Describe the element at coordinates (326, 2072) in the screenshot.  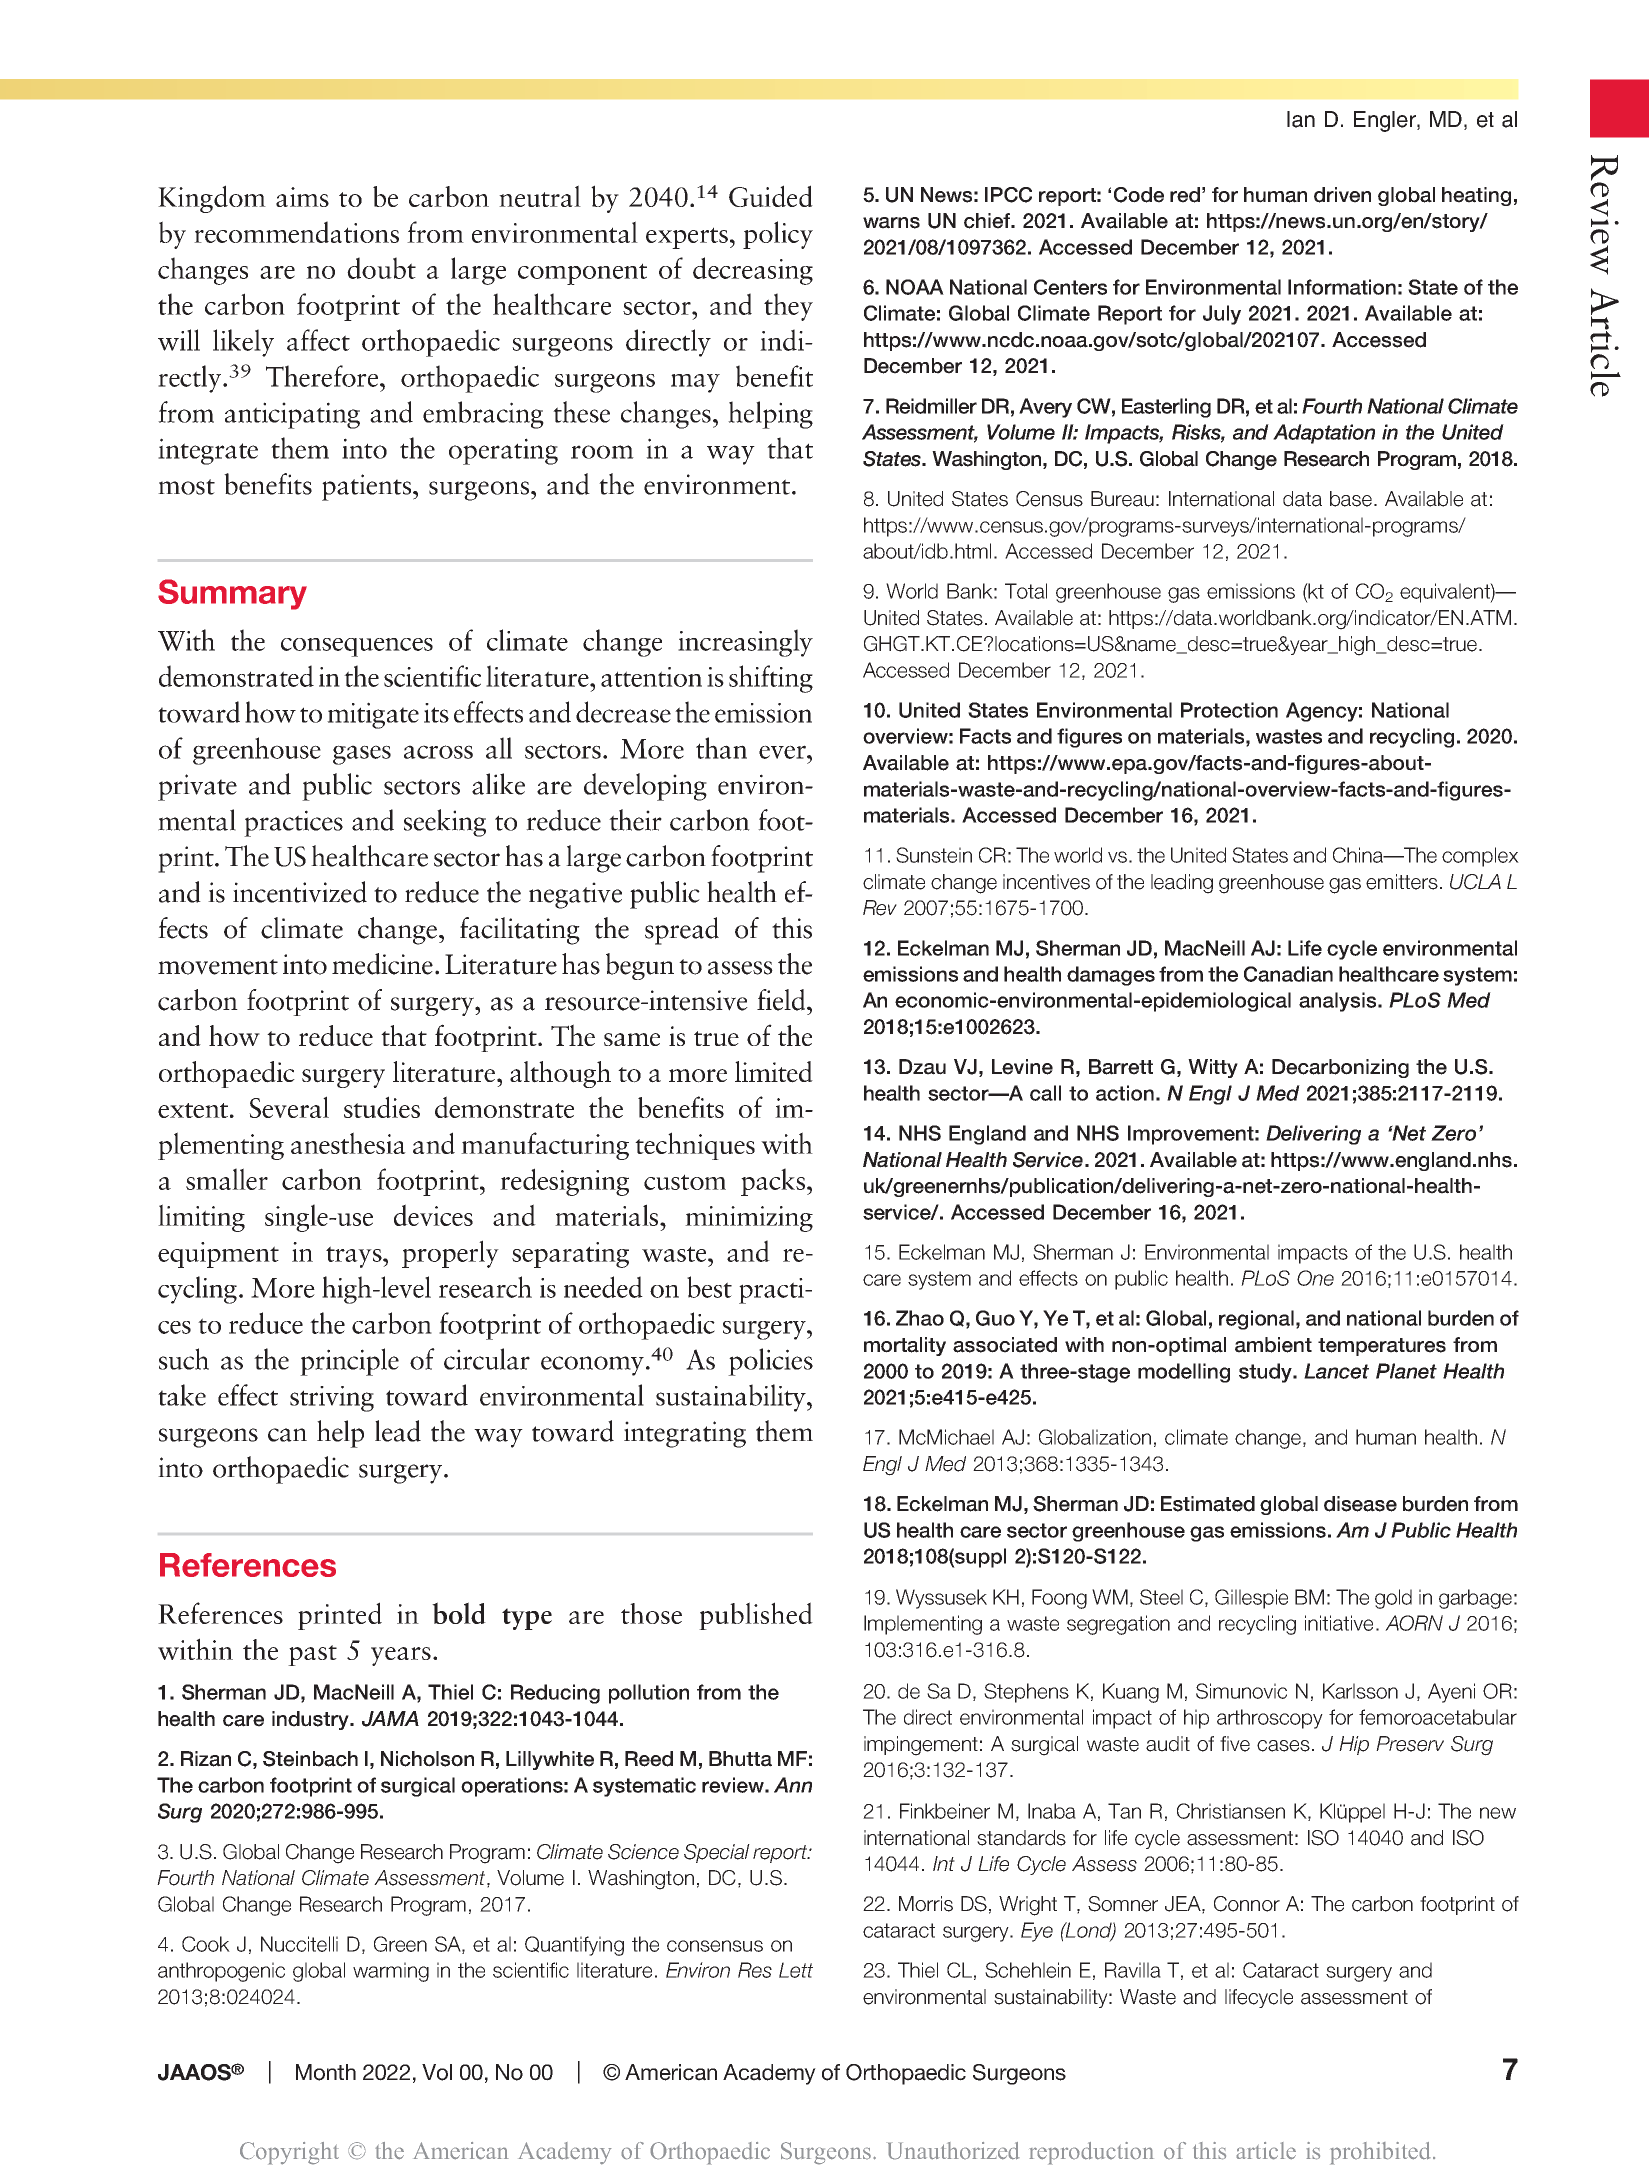
I see `Month` at that location.
